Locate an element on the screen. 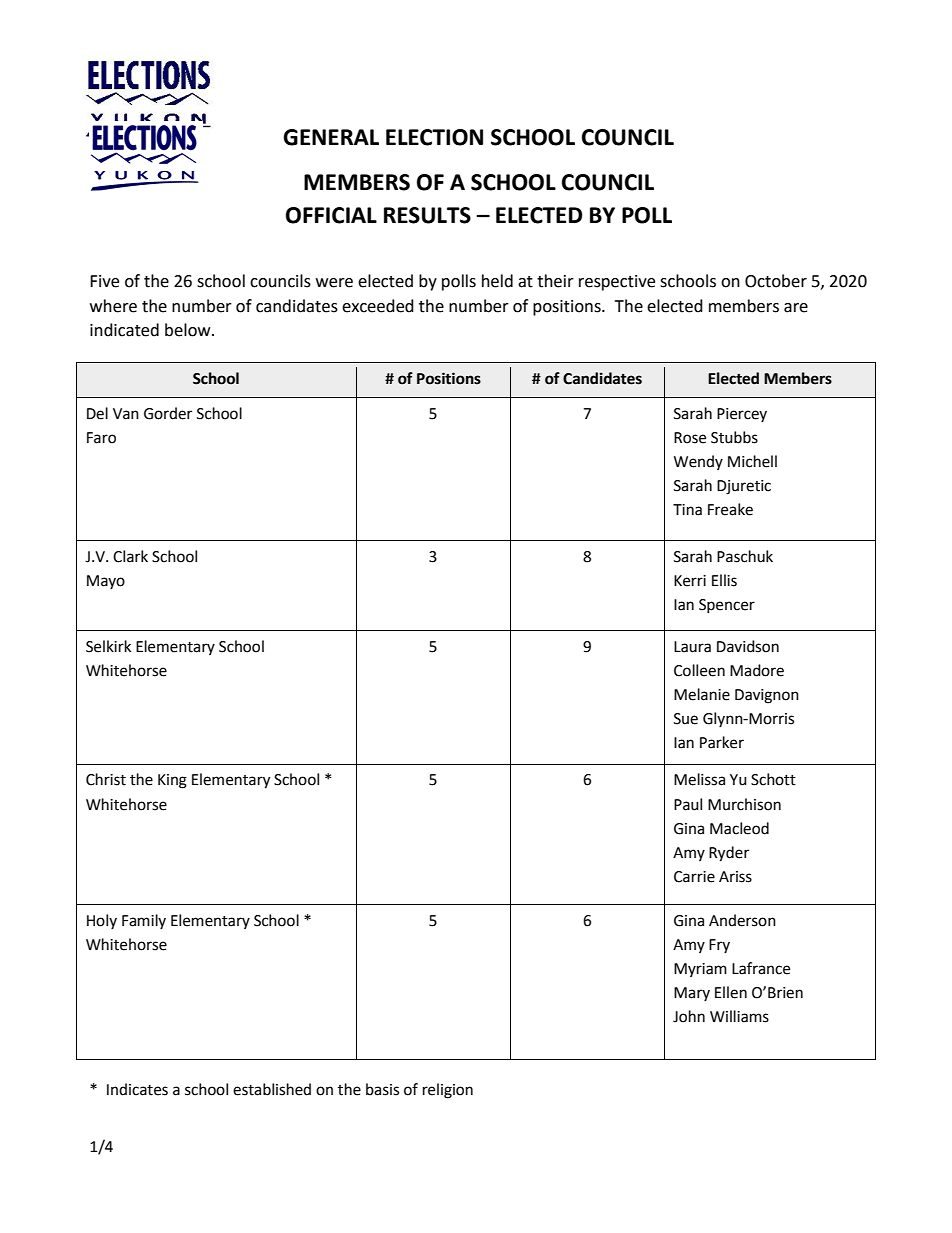 Image resolution: width=952 pixels, height=1233 pixels. October is located at coordinates (776, 281).
